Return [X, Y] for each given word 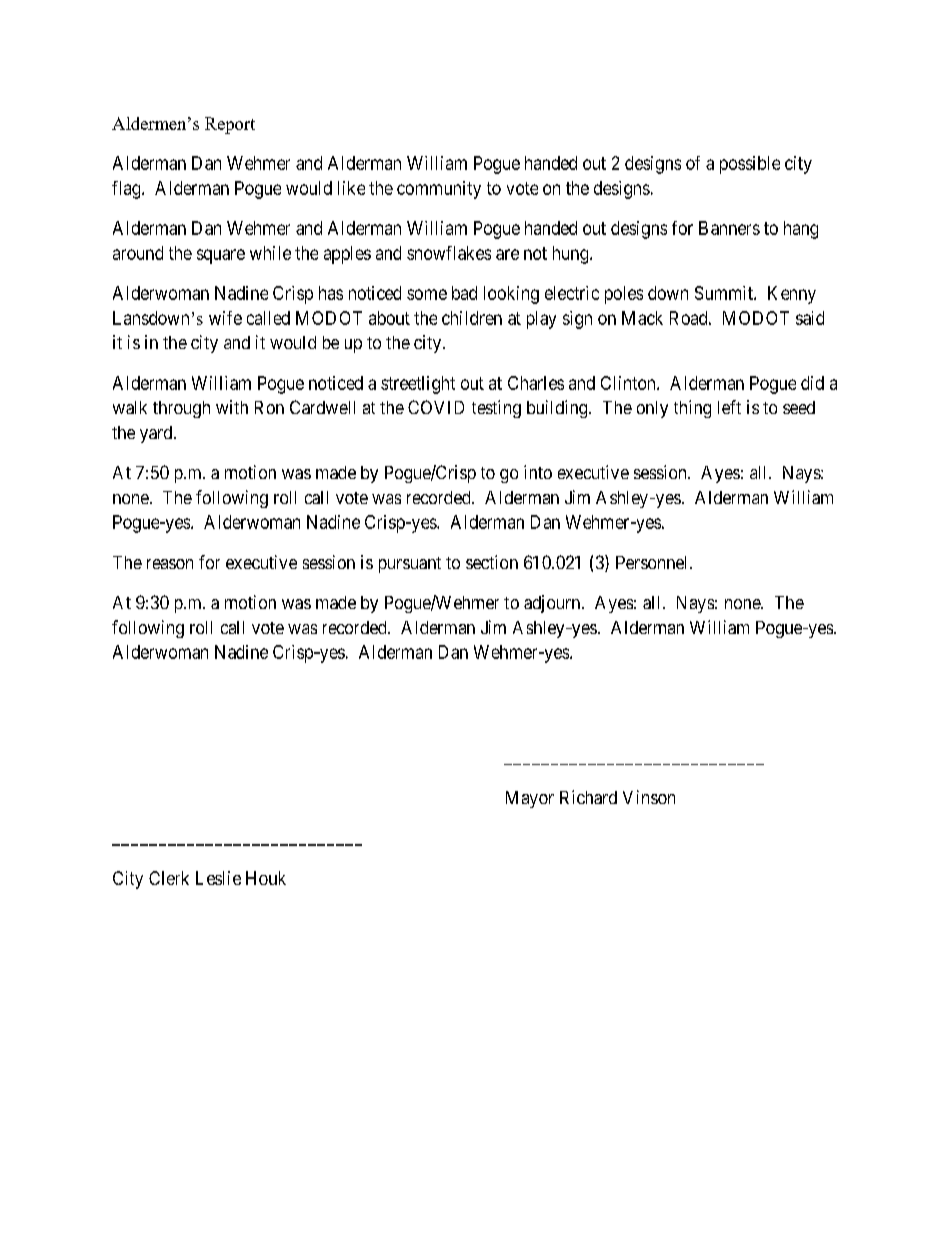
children [472, 318]
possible [750, 165]
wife [225, 318]
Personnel [653, 562]
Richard [588, 797]
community [439, 190]
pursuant [410, 565]
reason [170, 564]
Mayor [530, 799]
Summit [725, 293]
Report [230, 125]
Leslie [218, 878]
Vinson [649, 797]
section [492, 562]
